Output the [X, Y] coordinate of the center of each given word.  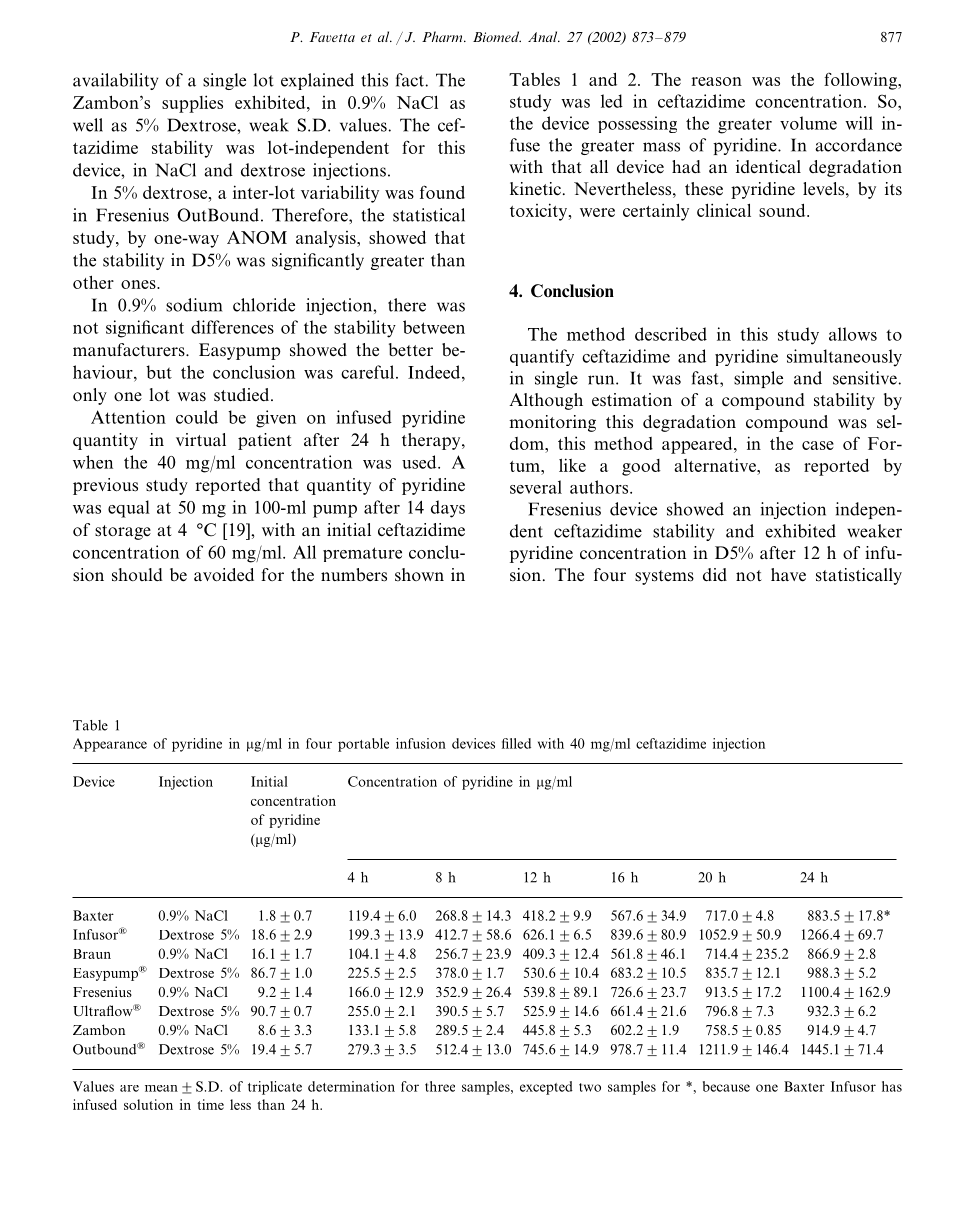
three [440, 1086]
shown [419, 574]
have [788, 575]
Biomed [497, 36]
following [861, 81]
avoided [224, 575]
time [210, 1104]
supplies [192, 104]
